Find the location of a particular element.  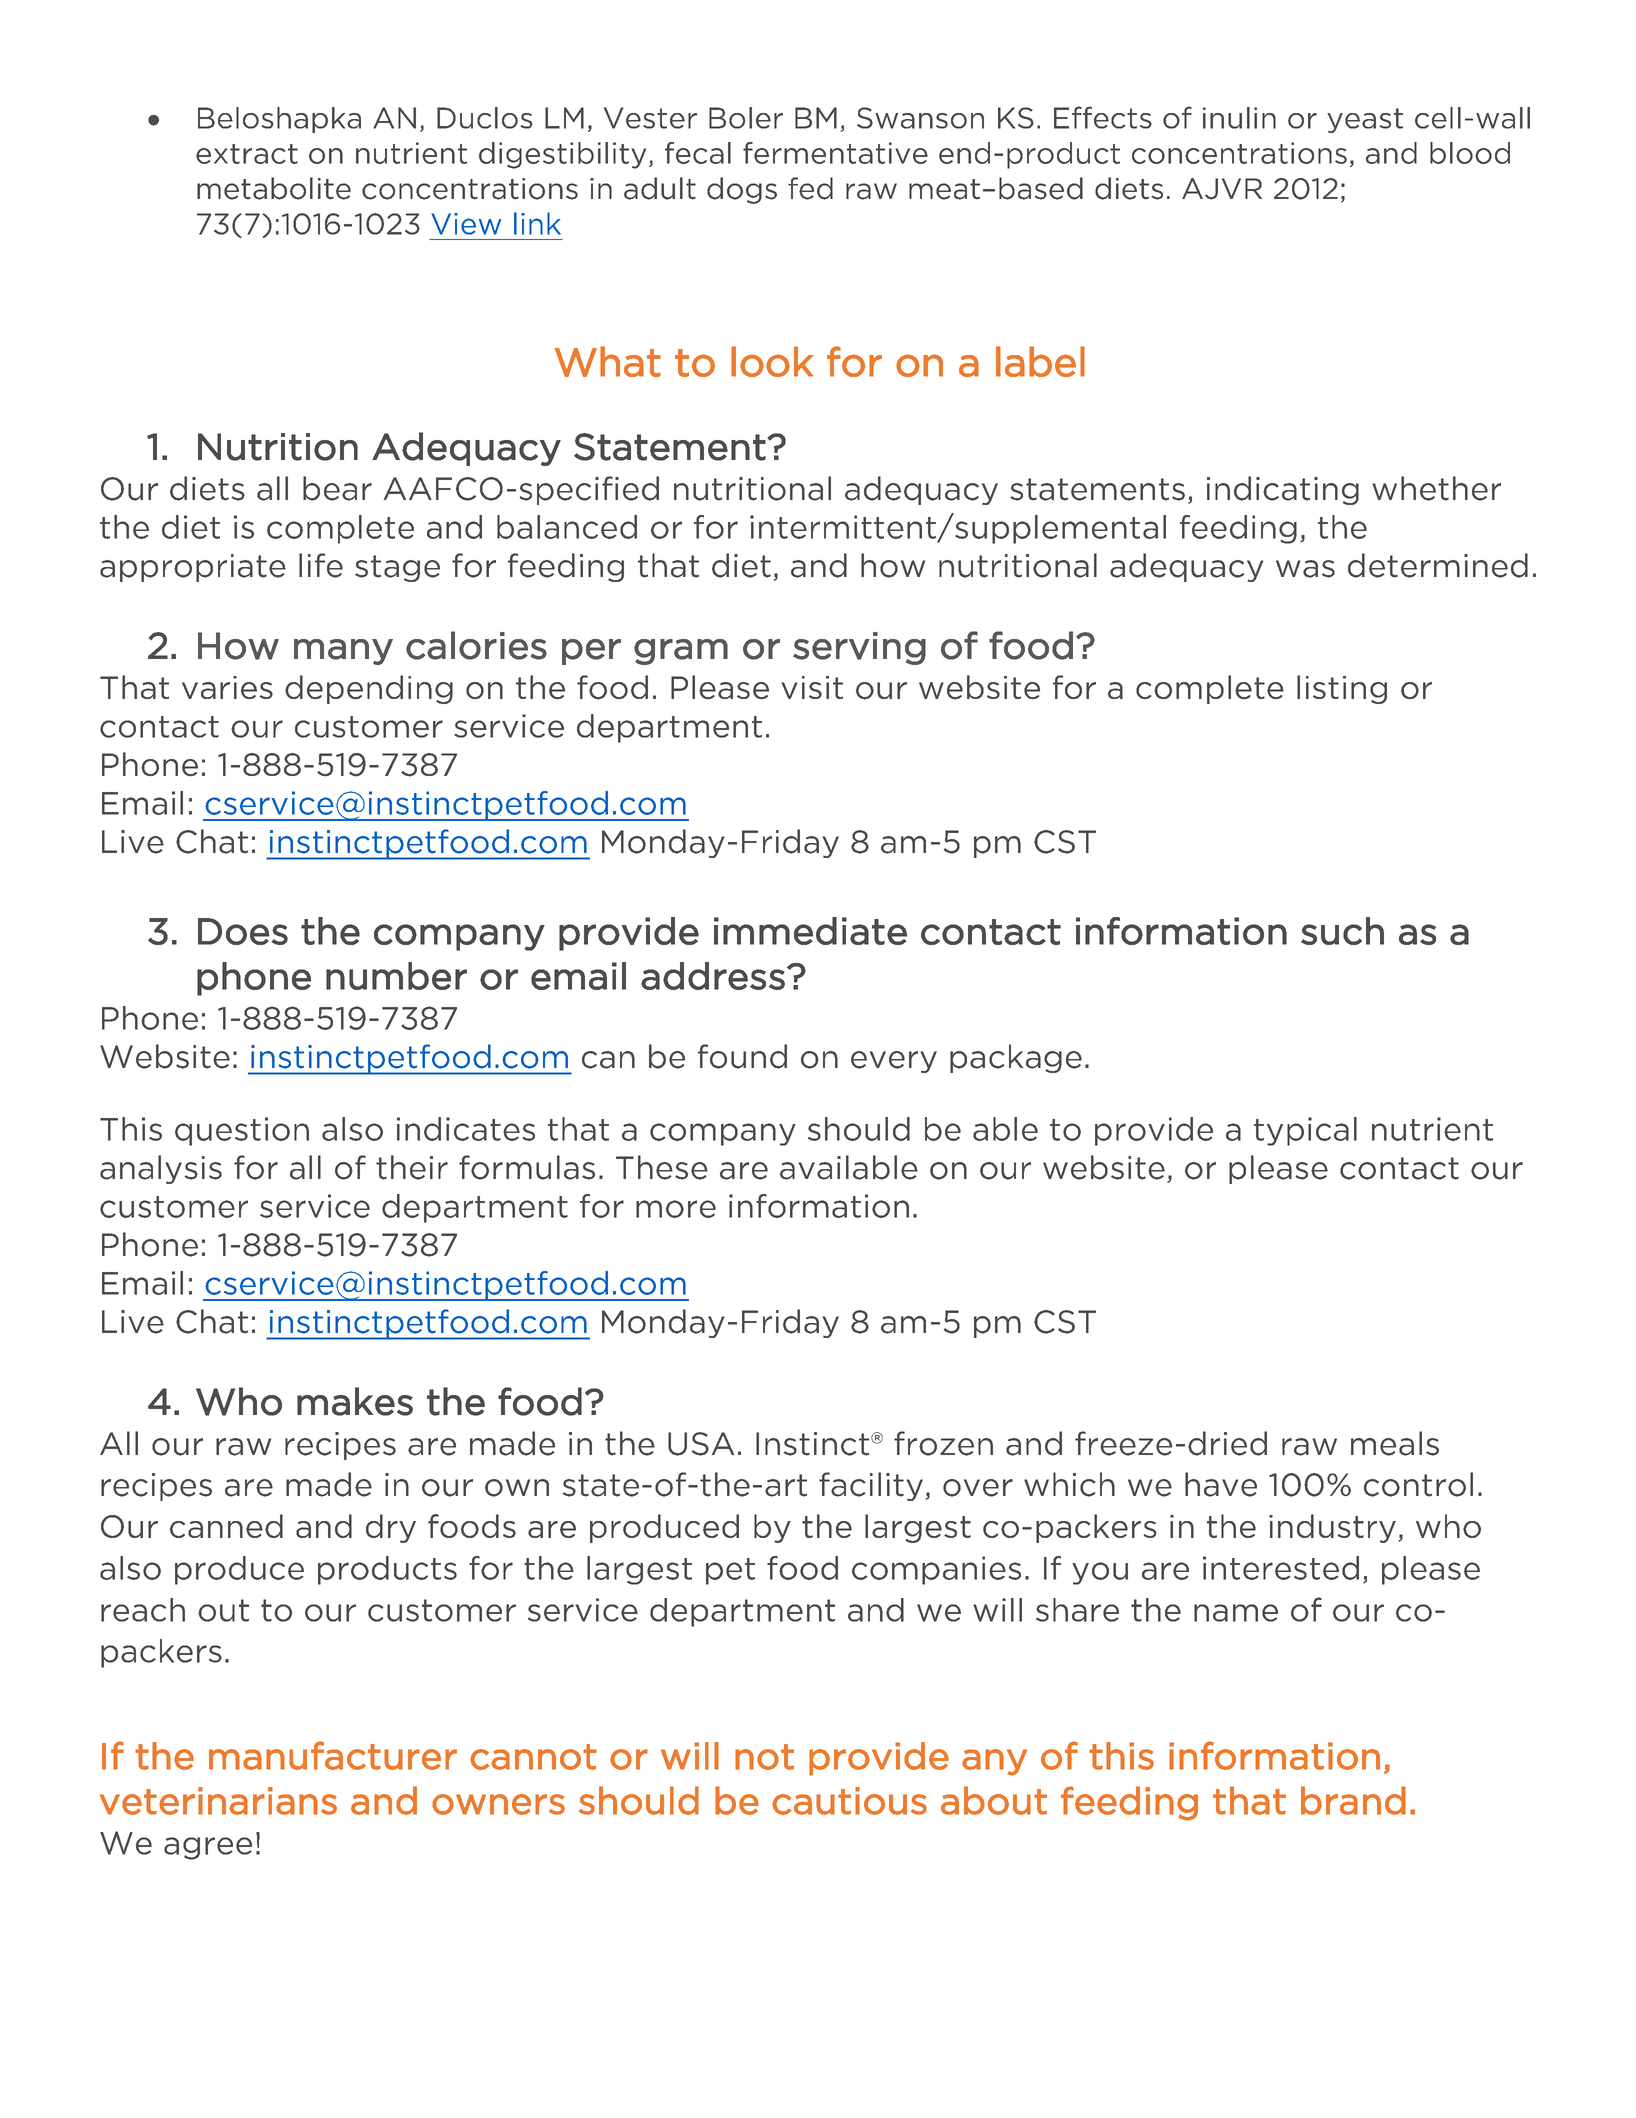

metabolite is located at coordinates (274, 188).
